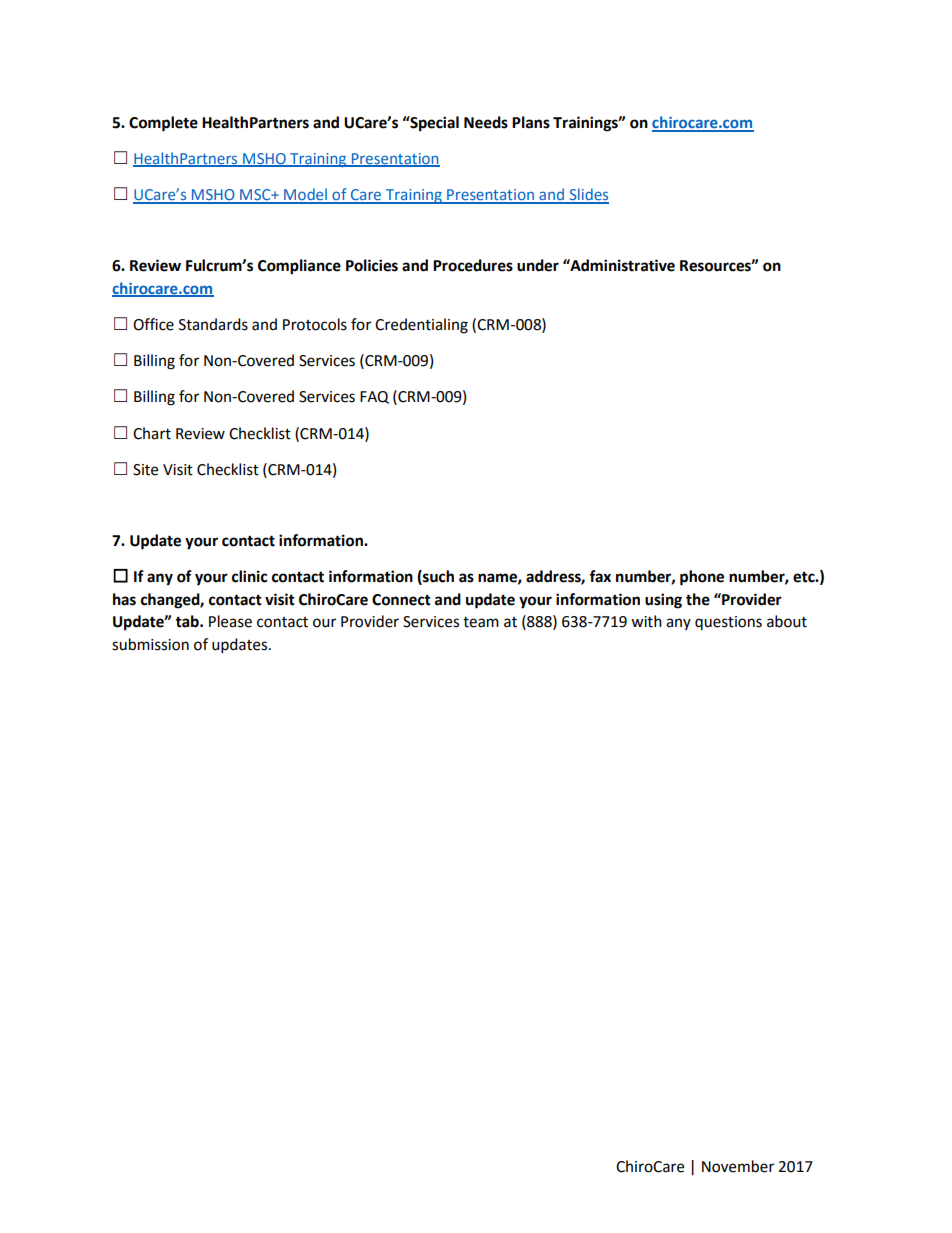  Describe the element at coordinates (152, 433) in the document. I see `Chart` at that location.
